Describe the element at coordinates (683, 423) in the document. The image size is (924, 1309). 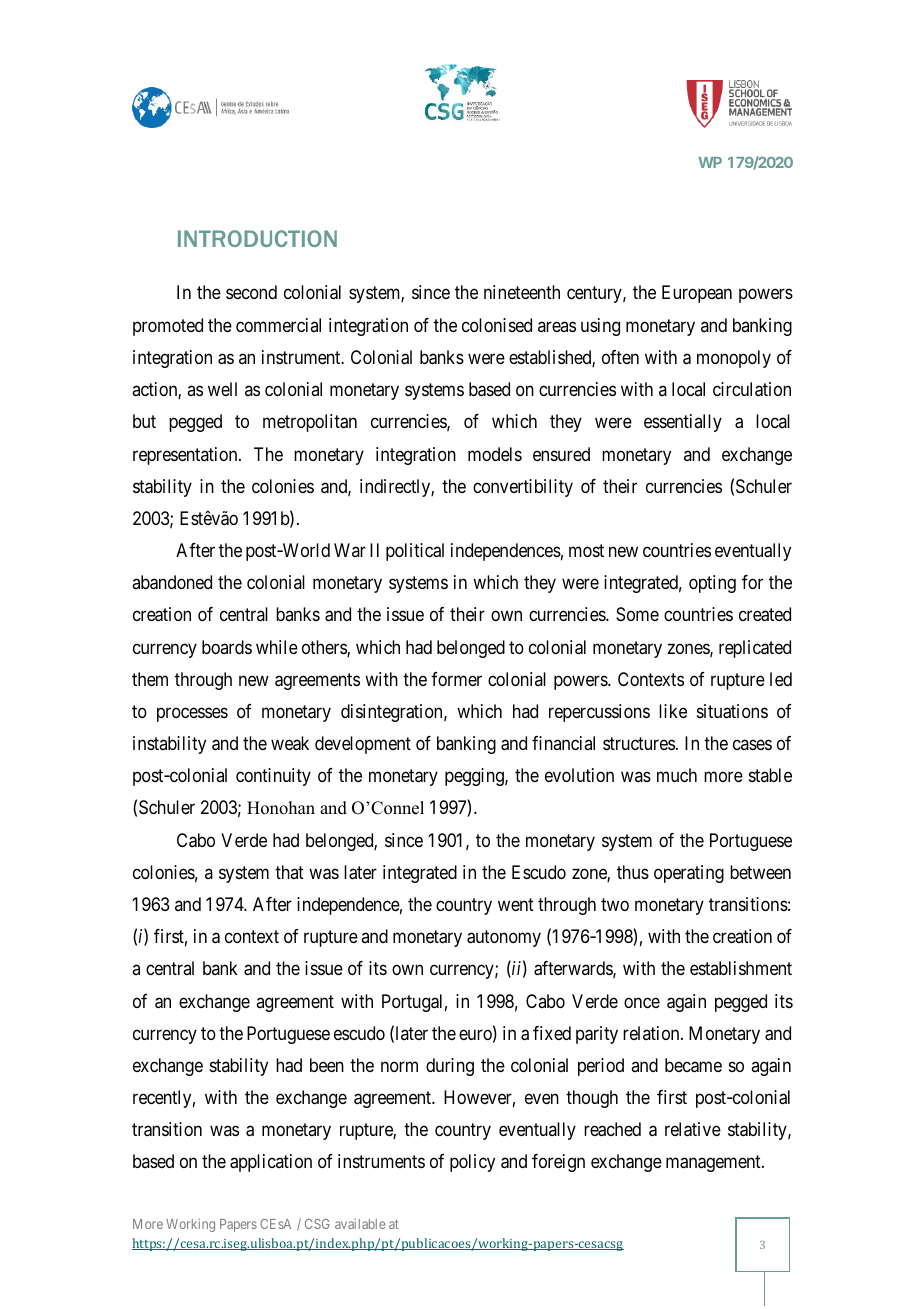
I see `essentially` at that location.
